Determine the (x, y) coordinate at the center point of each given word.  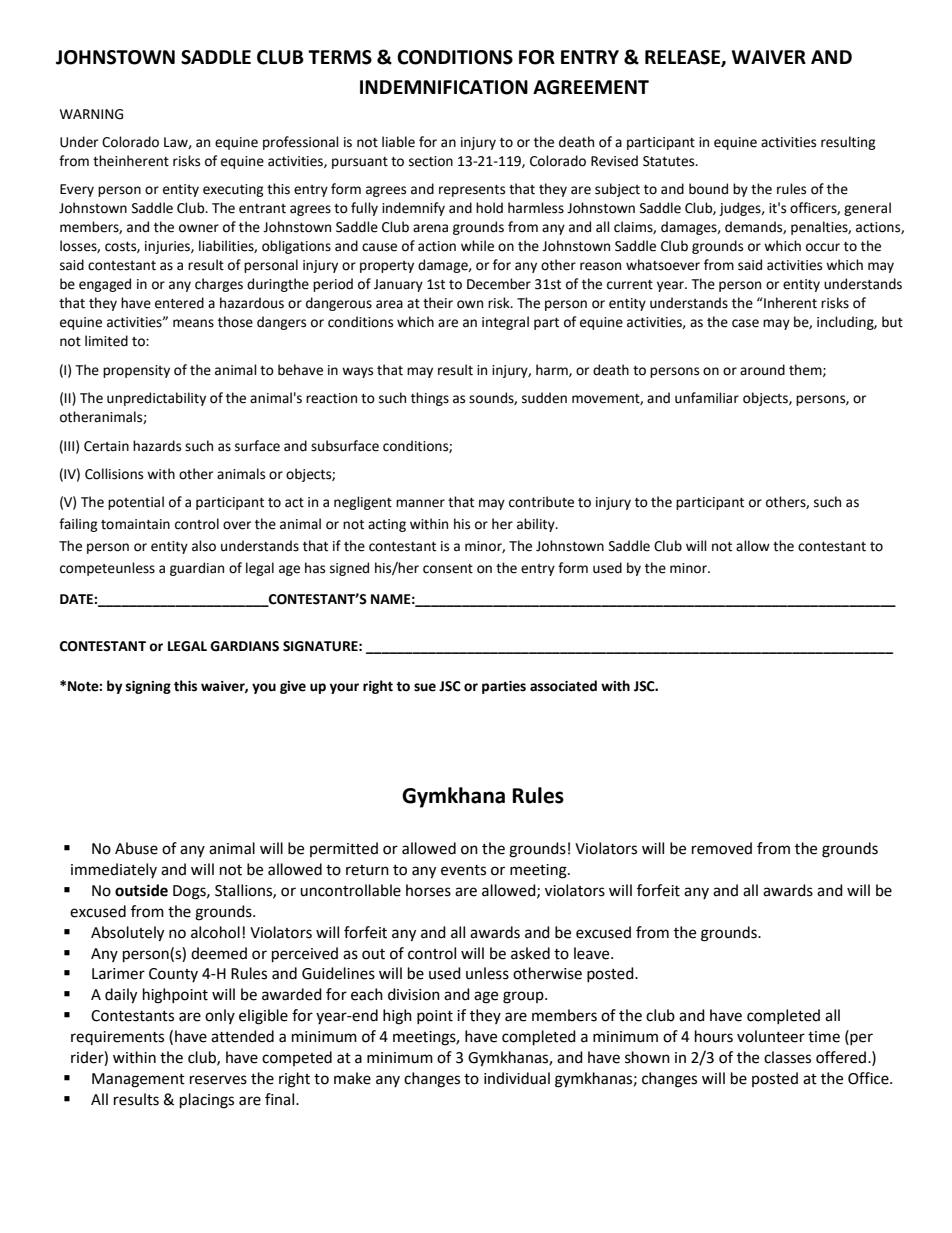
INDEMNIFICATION (444, 87)
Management (138, 1080)
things (430, 399)
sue (425, 687)
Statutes (670, 161)
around (762, 370)
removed (722, 848)
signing (148, 687)
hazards (157, 446)
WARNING (91, 114)
